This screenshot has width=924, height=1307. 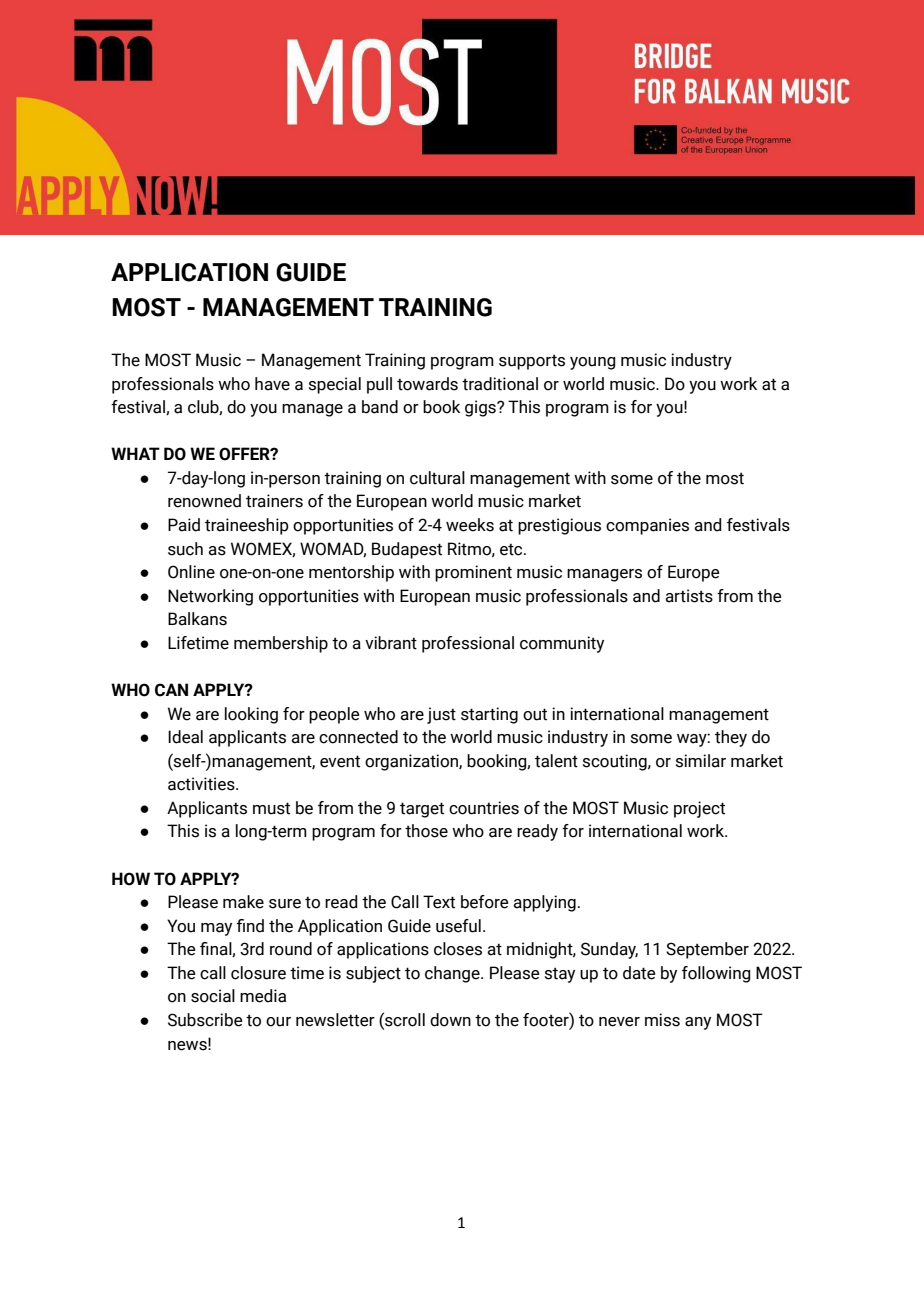 What do you see at coordinates (441, 715) in the screenshot?
I see `just` at bounding box center [441, 715].
